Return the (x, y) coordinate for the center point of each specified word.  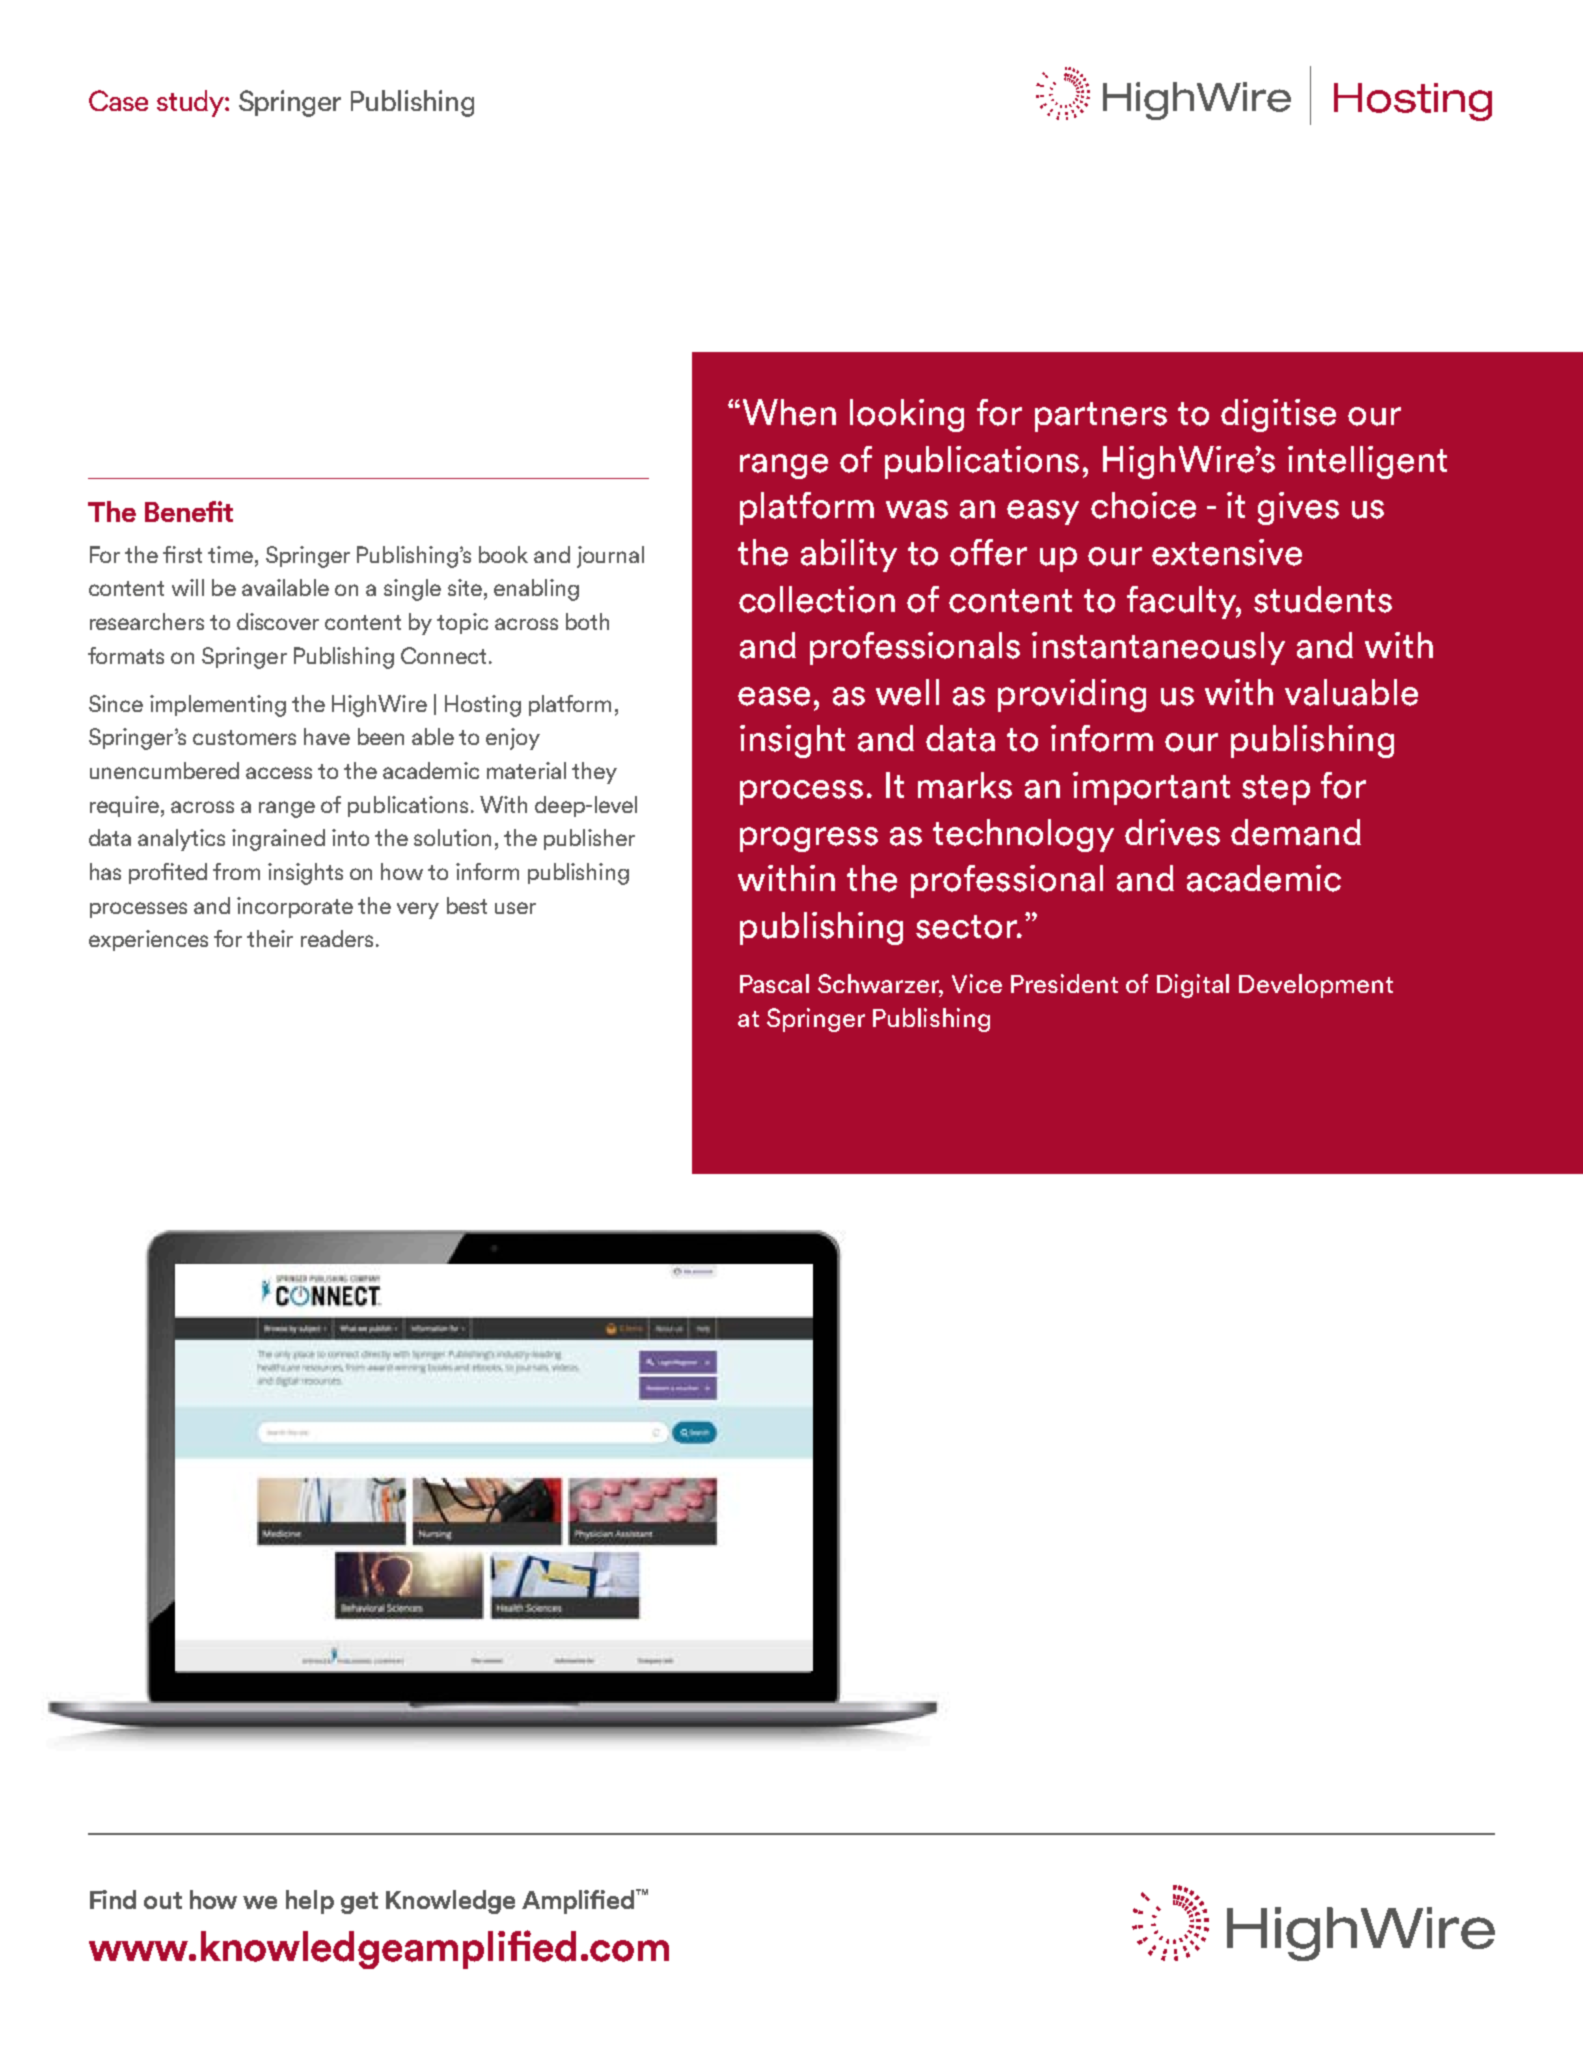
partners (1101, 417)
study (191, 103)
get (359, 1903)
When (789, 412)
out (163, 1900)
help (310, 1902)
